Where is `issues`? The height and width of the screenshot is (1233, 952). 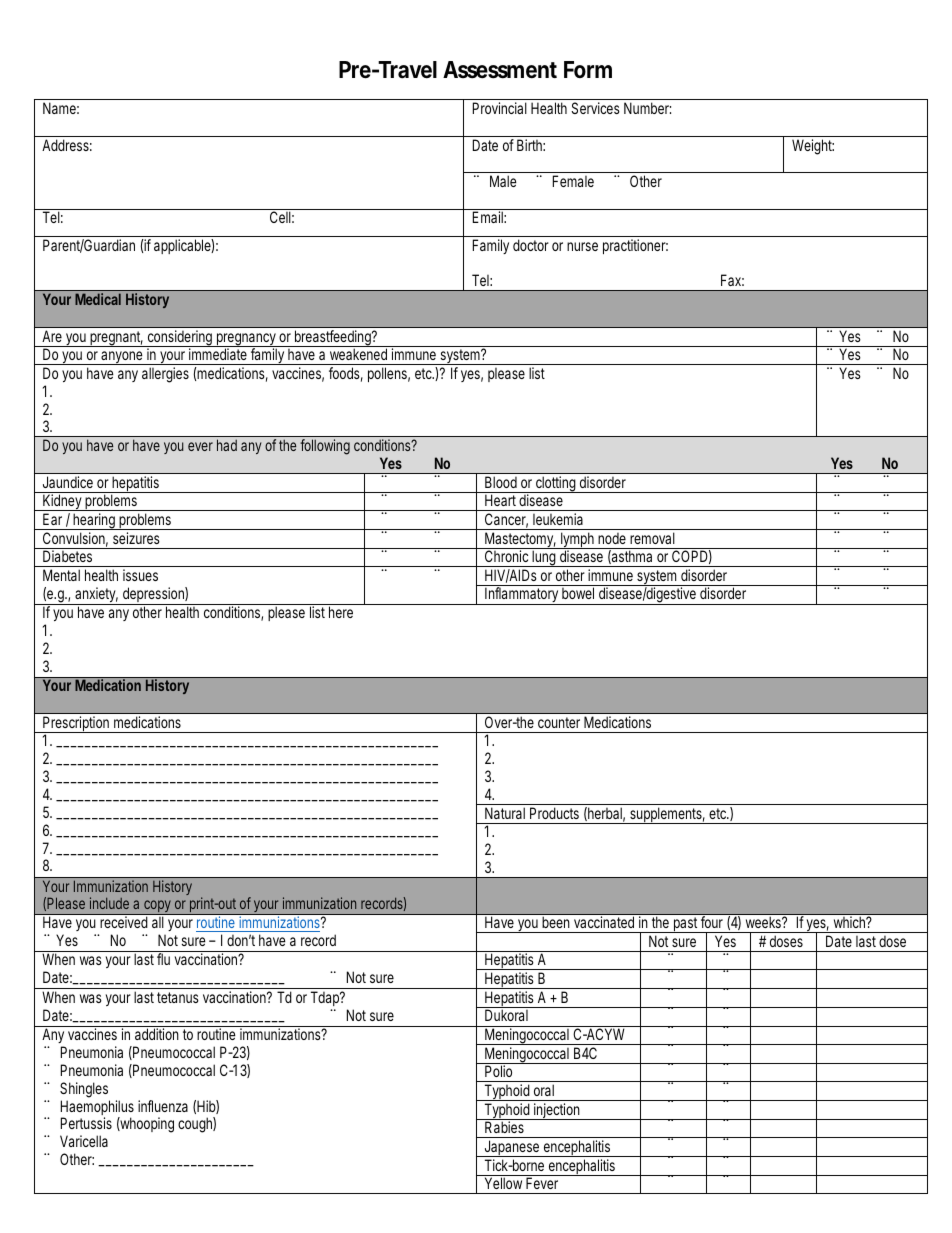 issues is located at coordinates (140, 575).
